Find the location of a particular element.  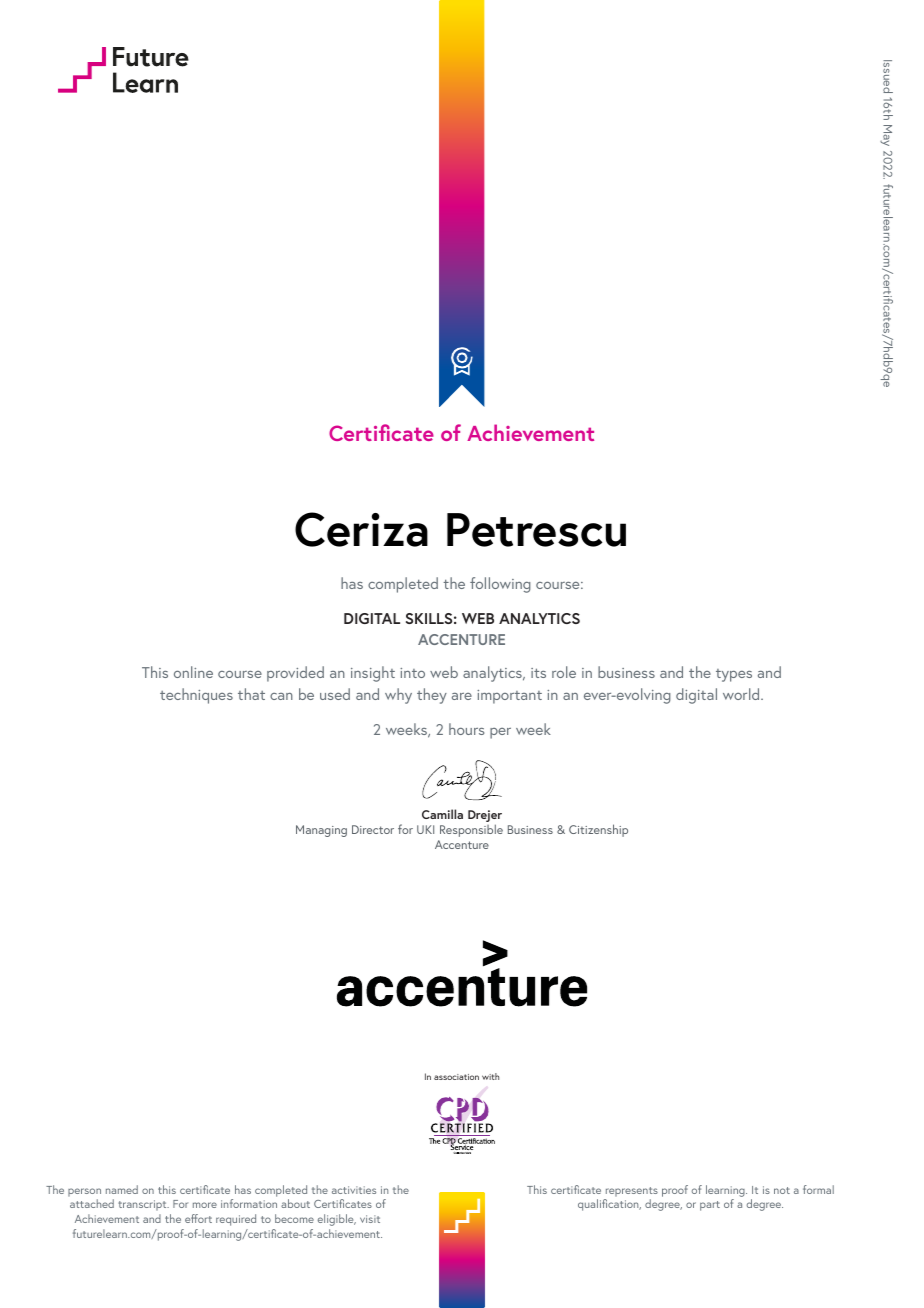

types is located at coordinates (734, 675).
